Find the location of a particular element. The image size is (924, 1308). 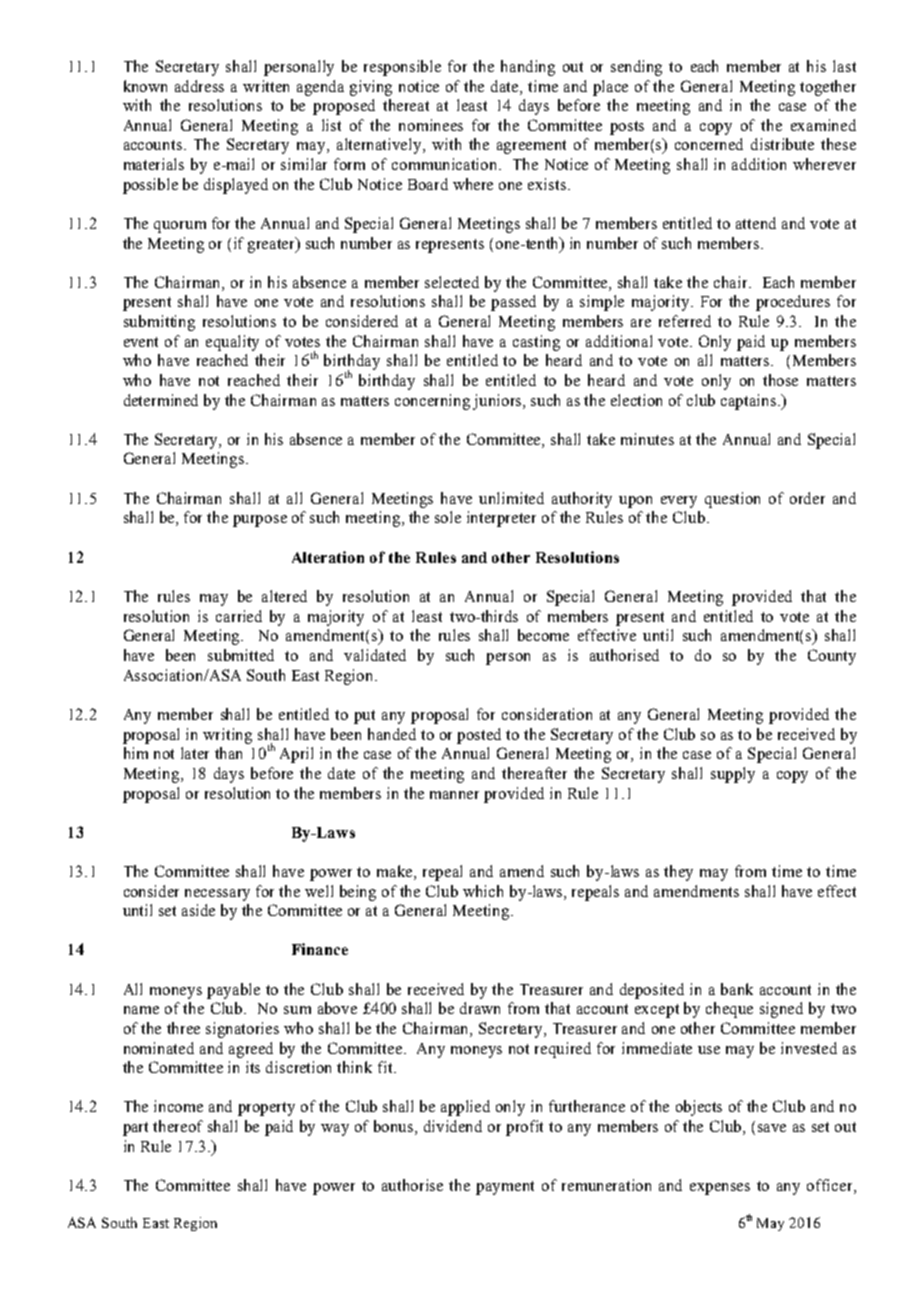

carried is located at coordinates (239, 616).
